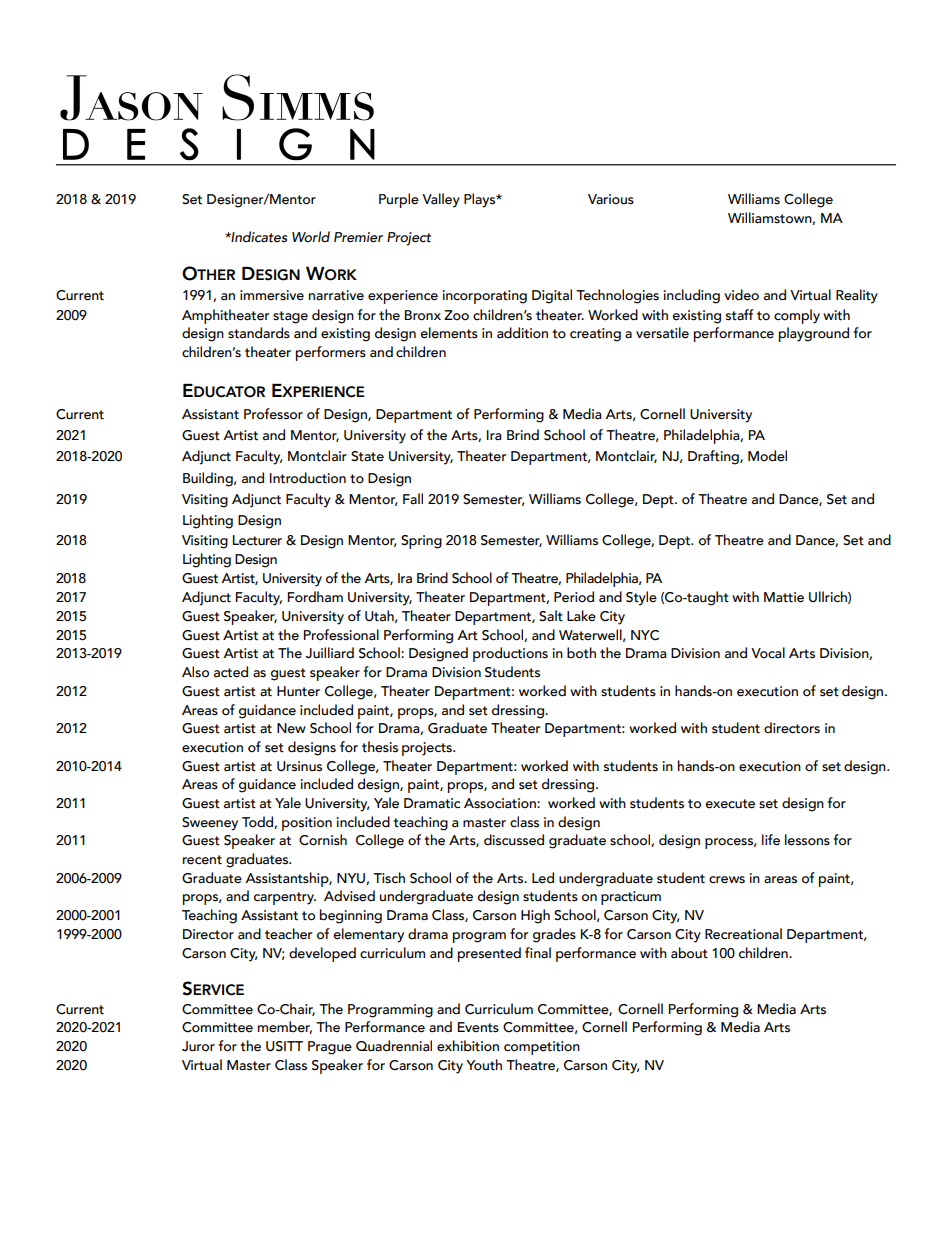 This screenshot has height=1233, width=952. What do you see at coordinates (741, 295) in the screenshot?
I see `video` at bounding box center [741, 295].
